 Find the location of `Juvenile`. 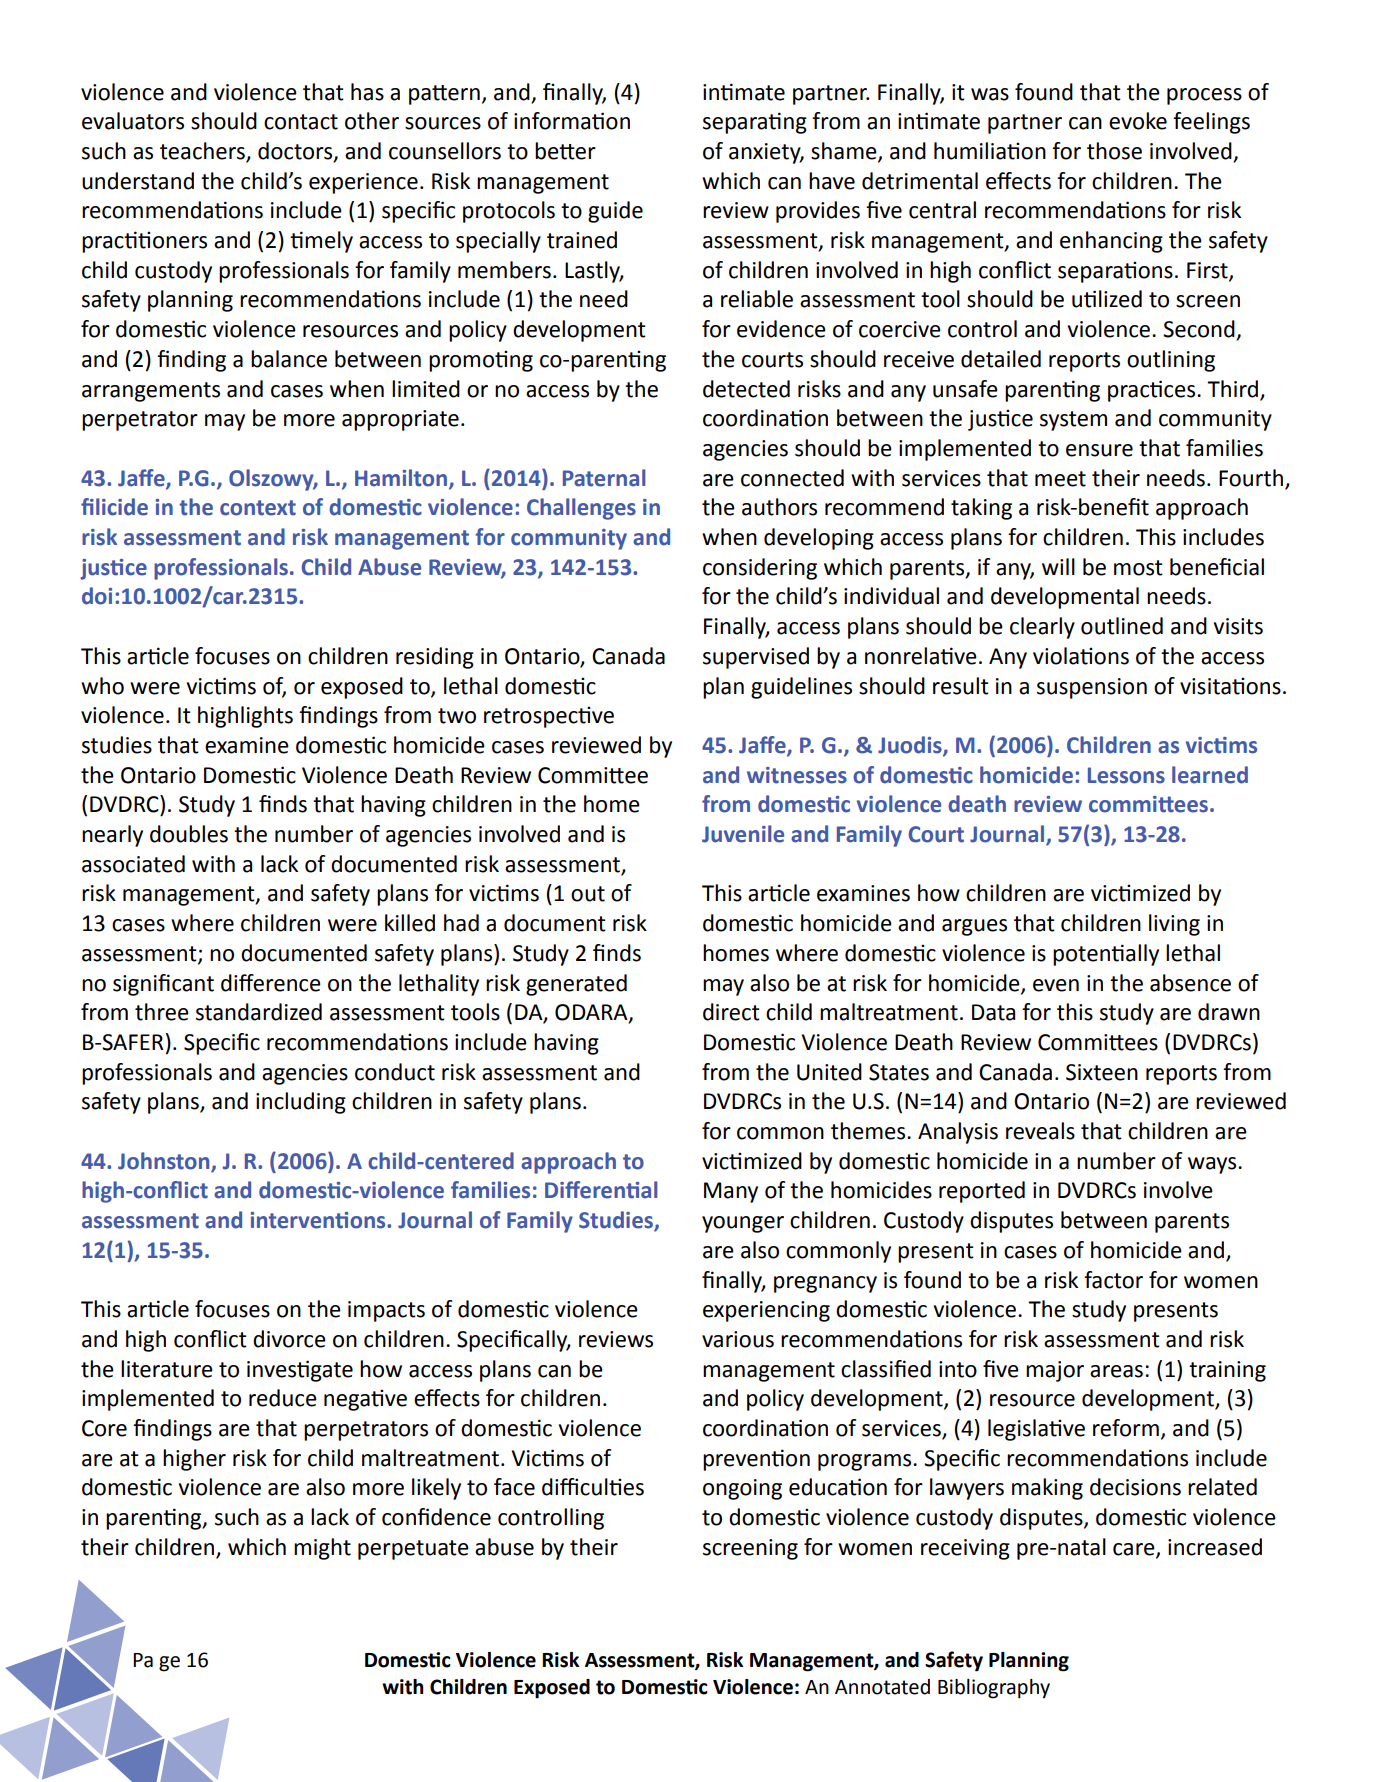

Juvenile is located at coordinates (743, 834).
